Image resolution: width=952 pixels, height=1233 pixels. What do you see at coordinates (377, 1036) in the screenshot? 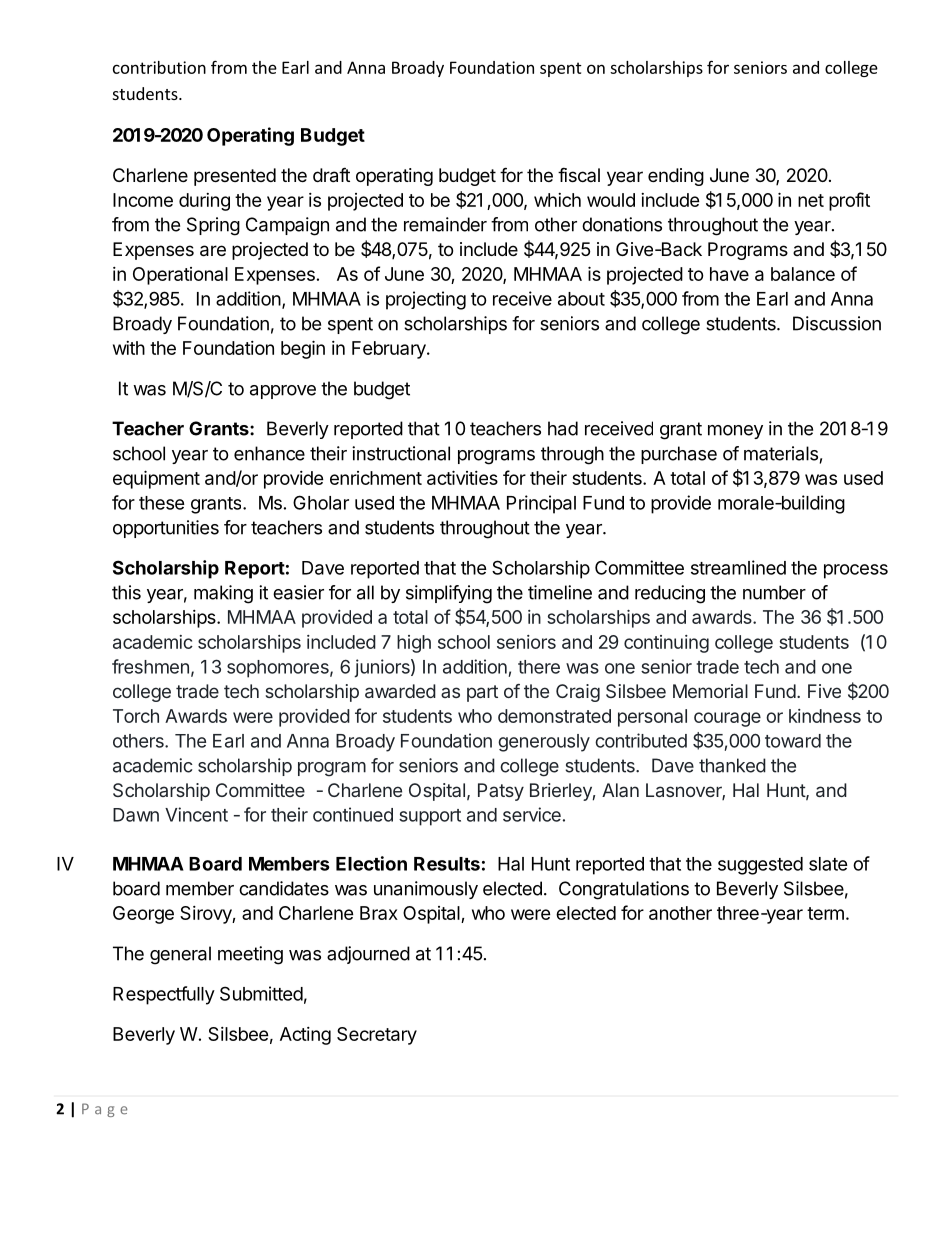
I see `Secretary` at bounding box center [377, 1036].
